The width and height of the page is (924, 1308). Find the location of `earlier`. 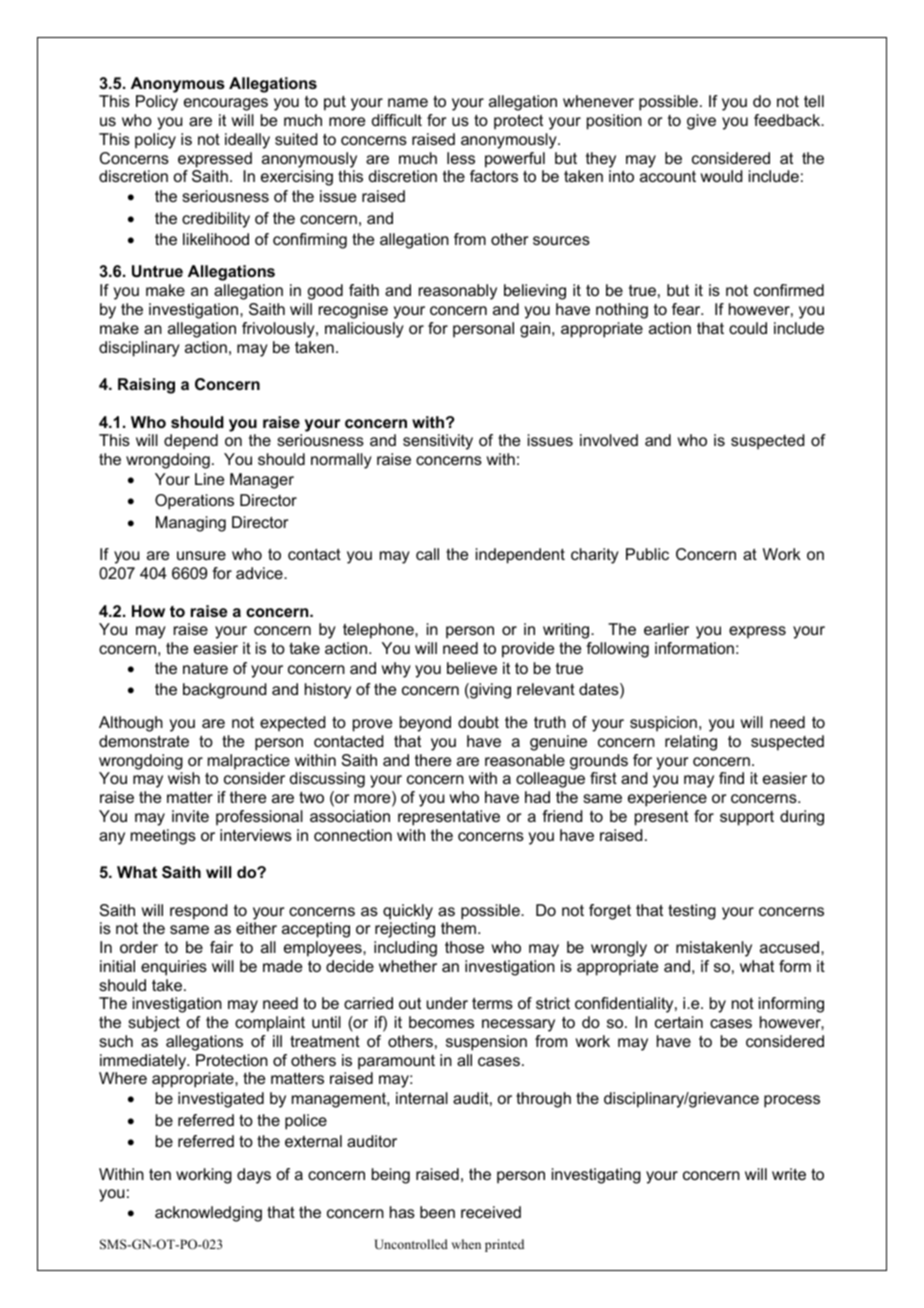

earlier is located at coordinates (666, 629).
